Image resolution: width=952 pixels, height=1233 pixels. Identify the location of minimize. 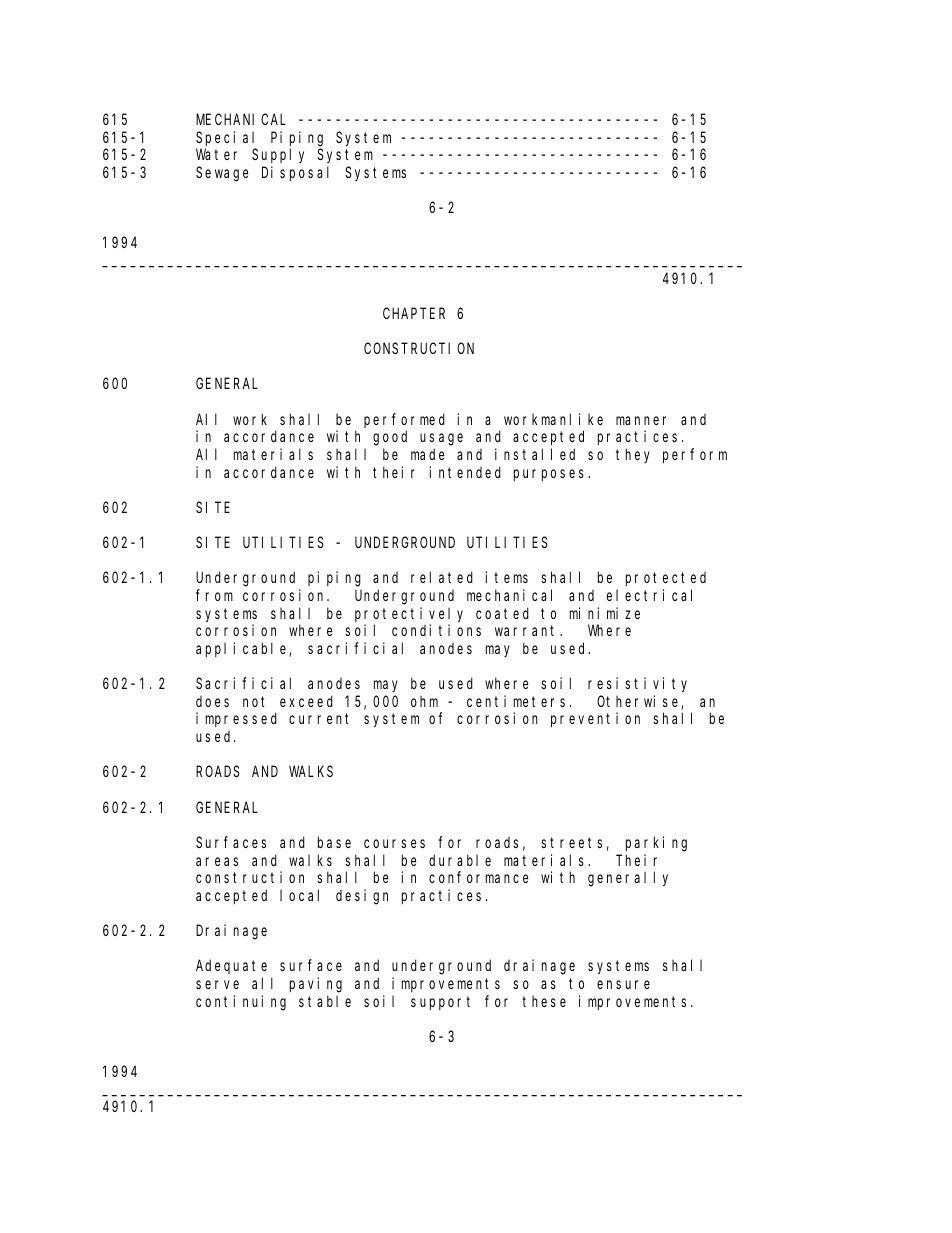
(605, 613).
